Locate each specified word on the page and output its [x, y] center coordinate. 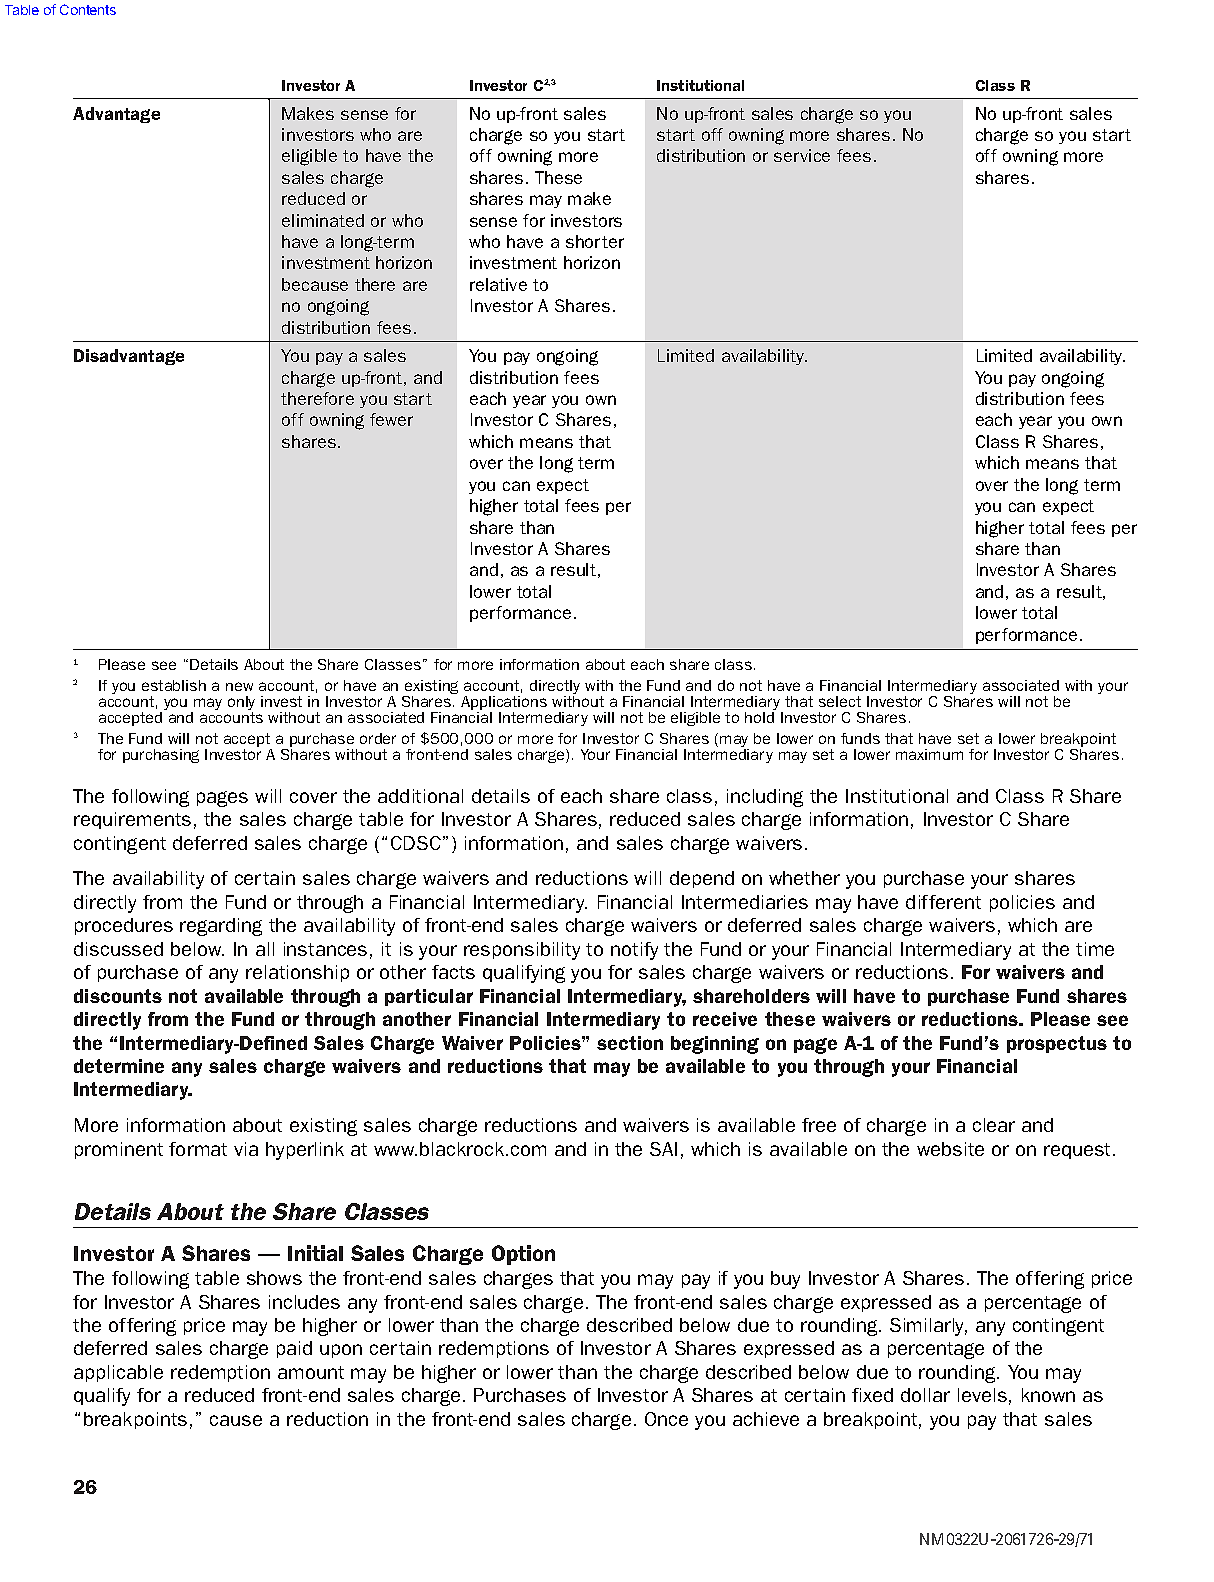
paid [294, 1349]
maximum [929, 754]
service [802, 155]
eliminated [323, 220]
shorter [595, 241]
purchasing [161, 756]
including [765, 798]
